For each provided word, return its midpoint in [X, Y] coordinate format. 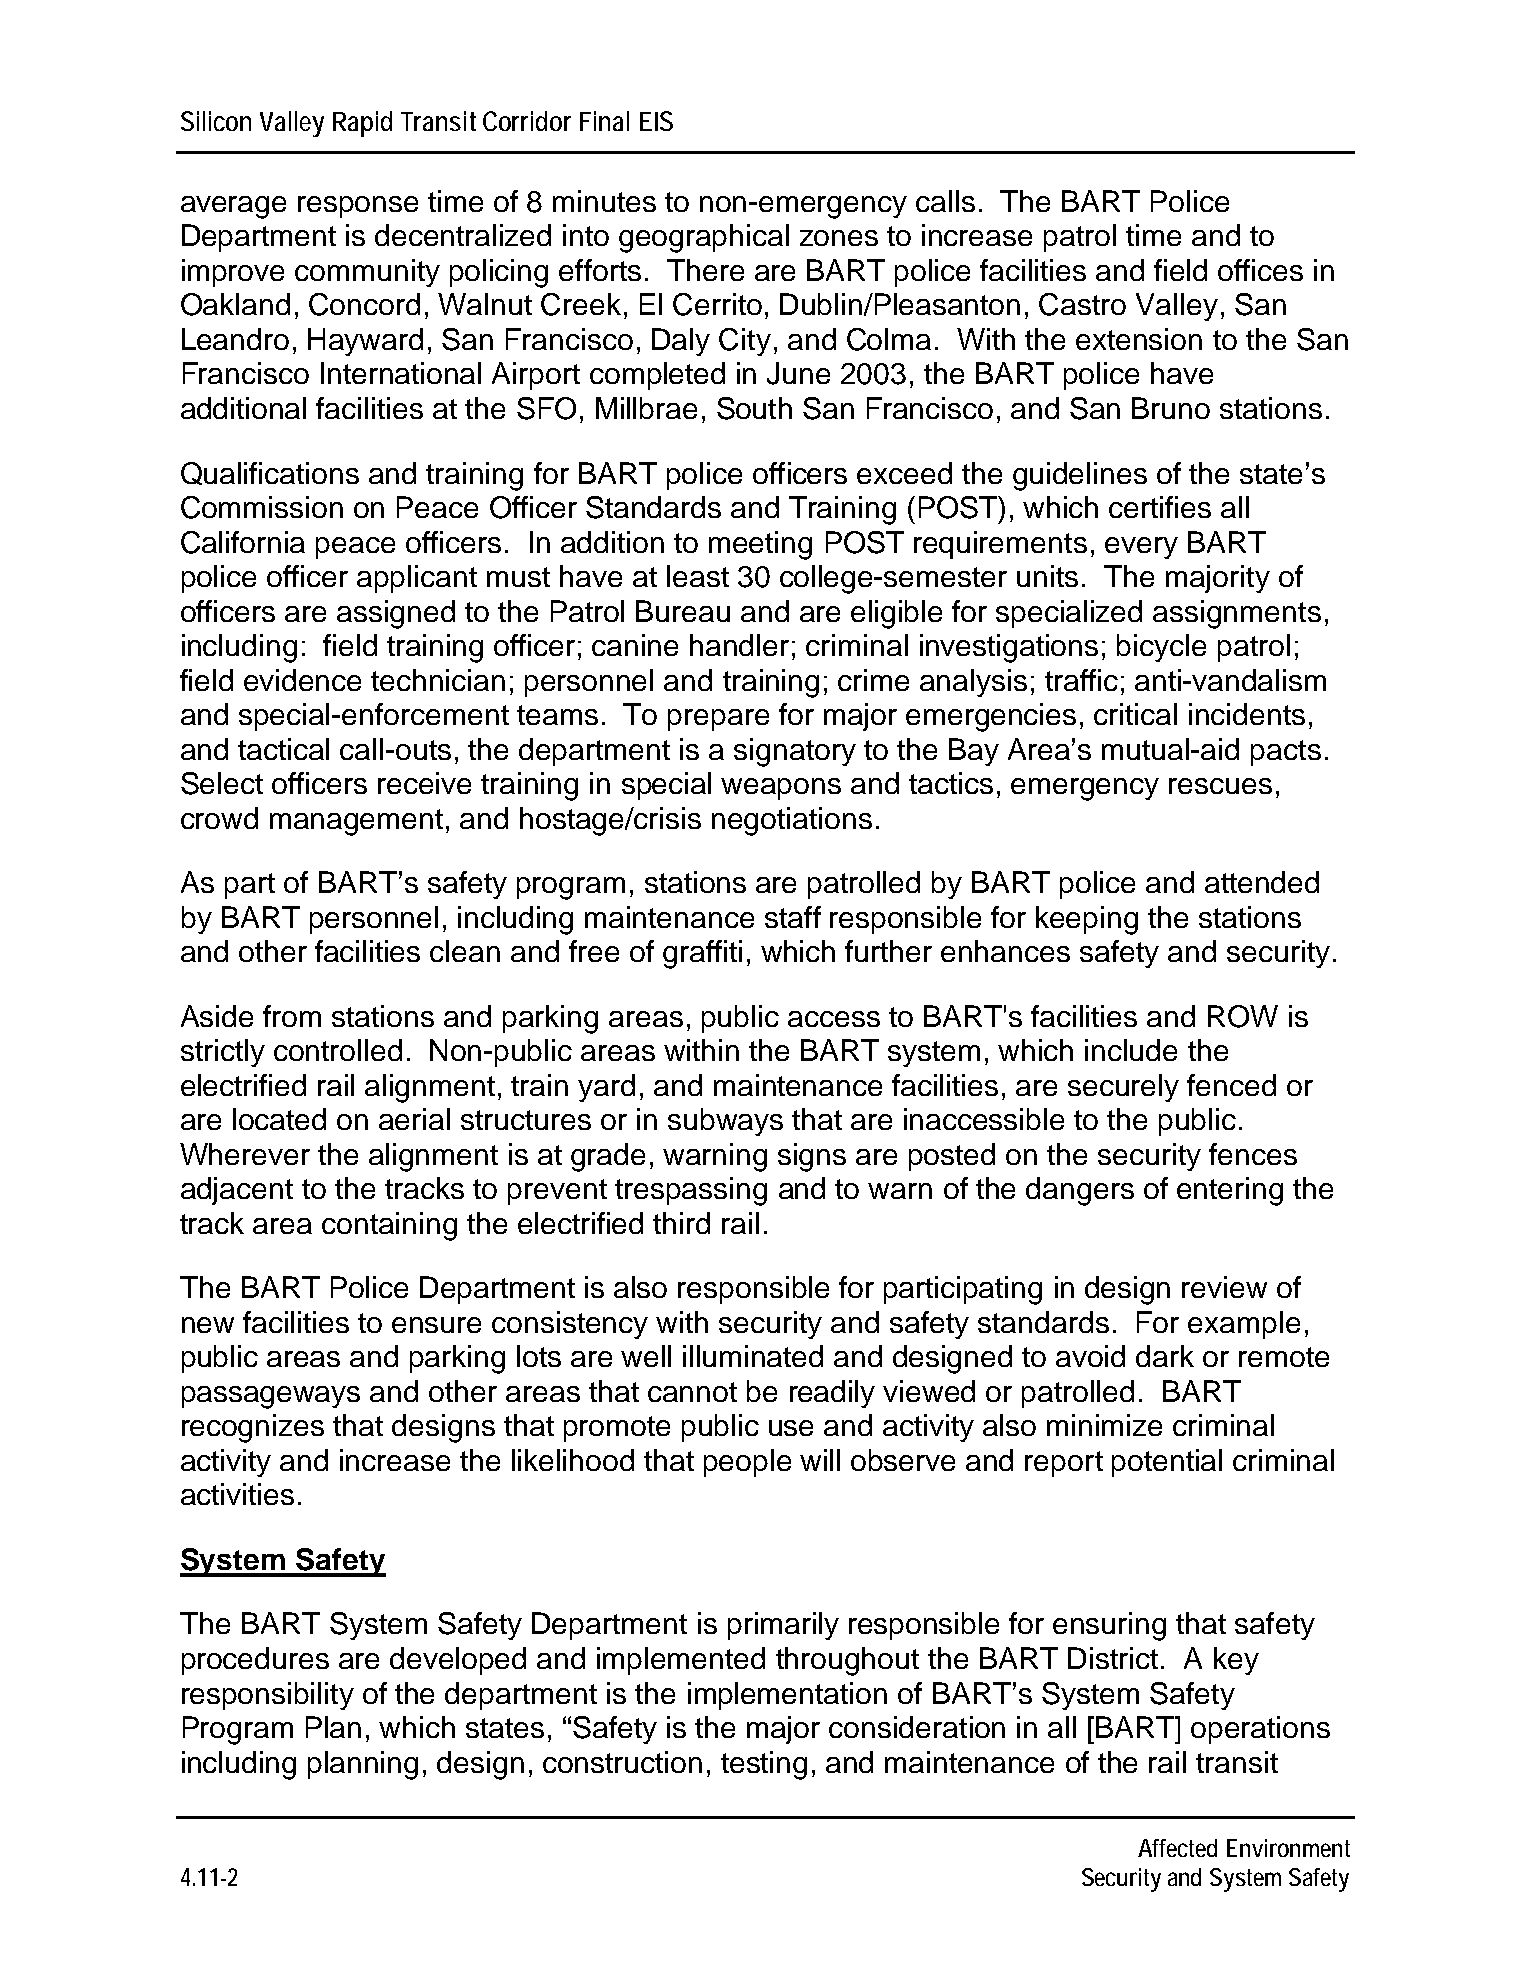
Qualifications [270, 473]
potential [1167, 1463]
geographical [704, 238]
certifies [1160, 507]
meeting [760, 545]
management [356, 822]
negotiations [792, 821]
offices [1260, 270]
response [358, 207]
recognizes [253, 1428]
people [747, 1463]
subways [725, 1122]
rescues [1220, 786]
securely [1123, 1088]
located [279, 1119]
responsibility [268, 1696]
